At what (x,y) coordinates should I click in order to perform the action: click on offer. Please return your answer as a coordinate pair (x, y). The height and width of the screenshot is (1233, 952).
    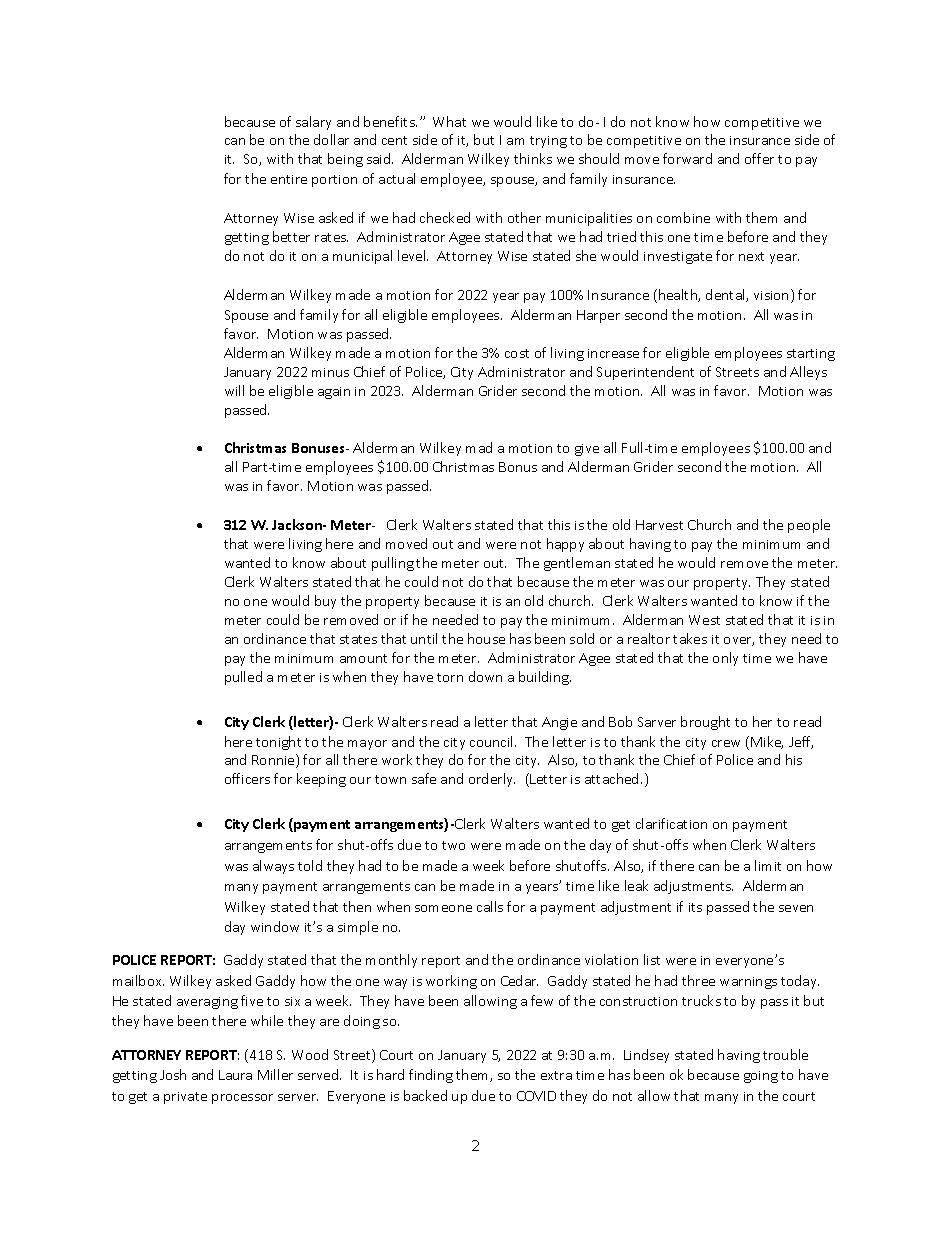
    Looking at the image, I should click on (759, 158).
